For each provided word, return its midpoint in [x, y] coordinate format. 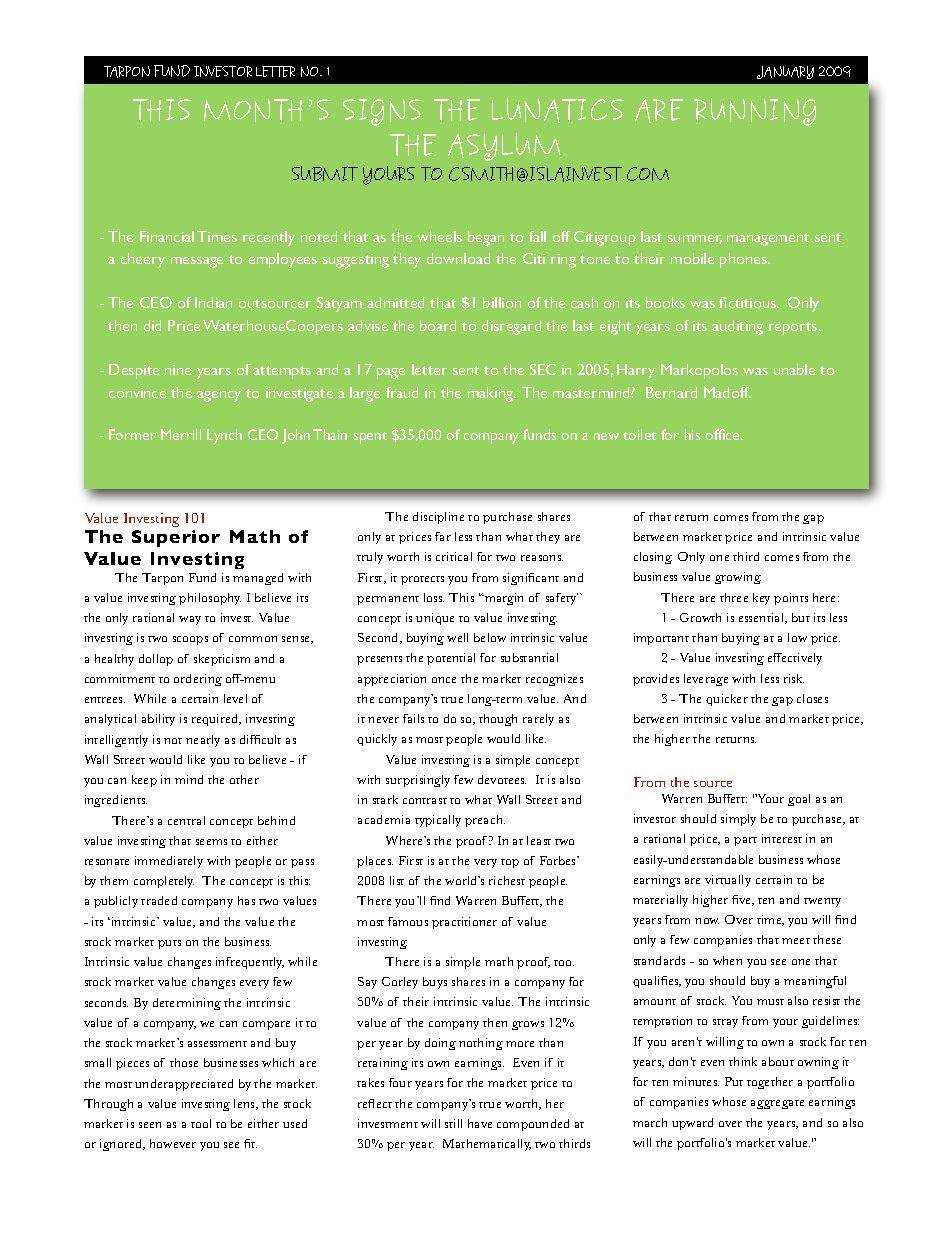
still [453, 1123]
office [724, 434]
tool [201, 1123]
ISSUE [277, 71]
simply [738, 820]
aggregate [777, 1104]
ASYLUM [504, 147]
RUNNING [755, 112]
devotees [502, 779]
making [492, 394]
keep [144, 781]
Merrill [181, 434]
